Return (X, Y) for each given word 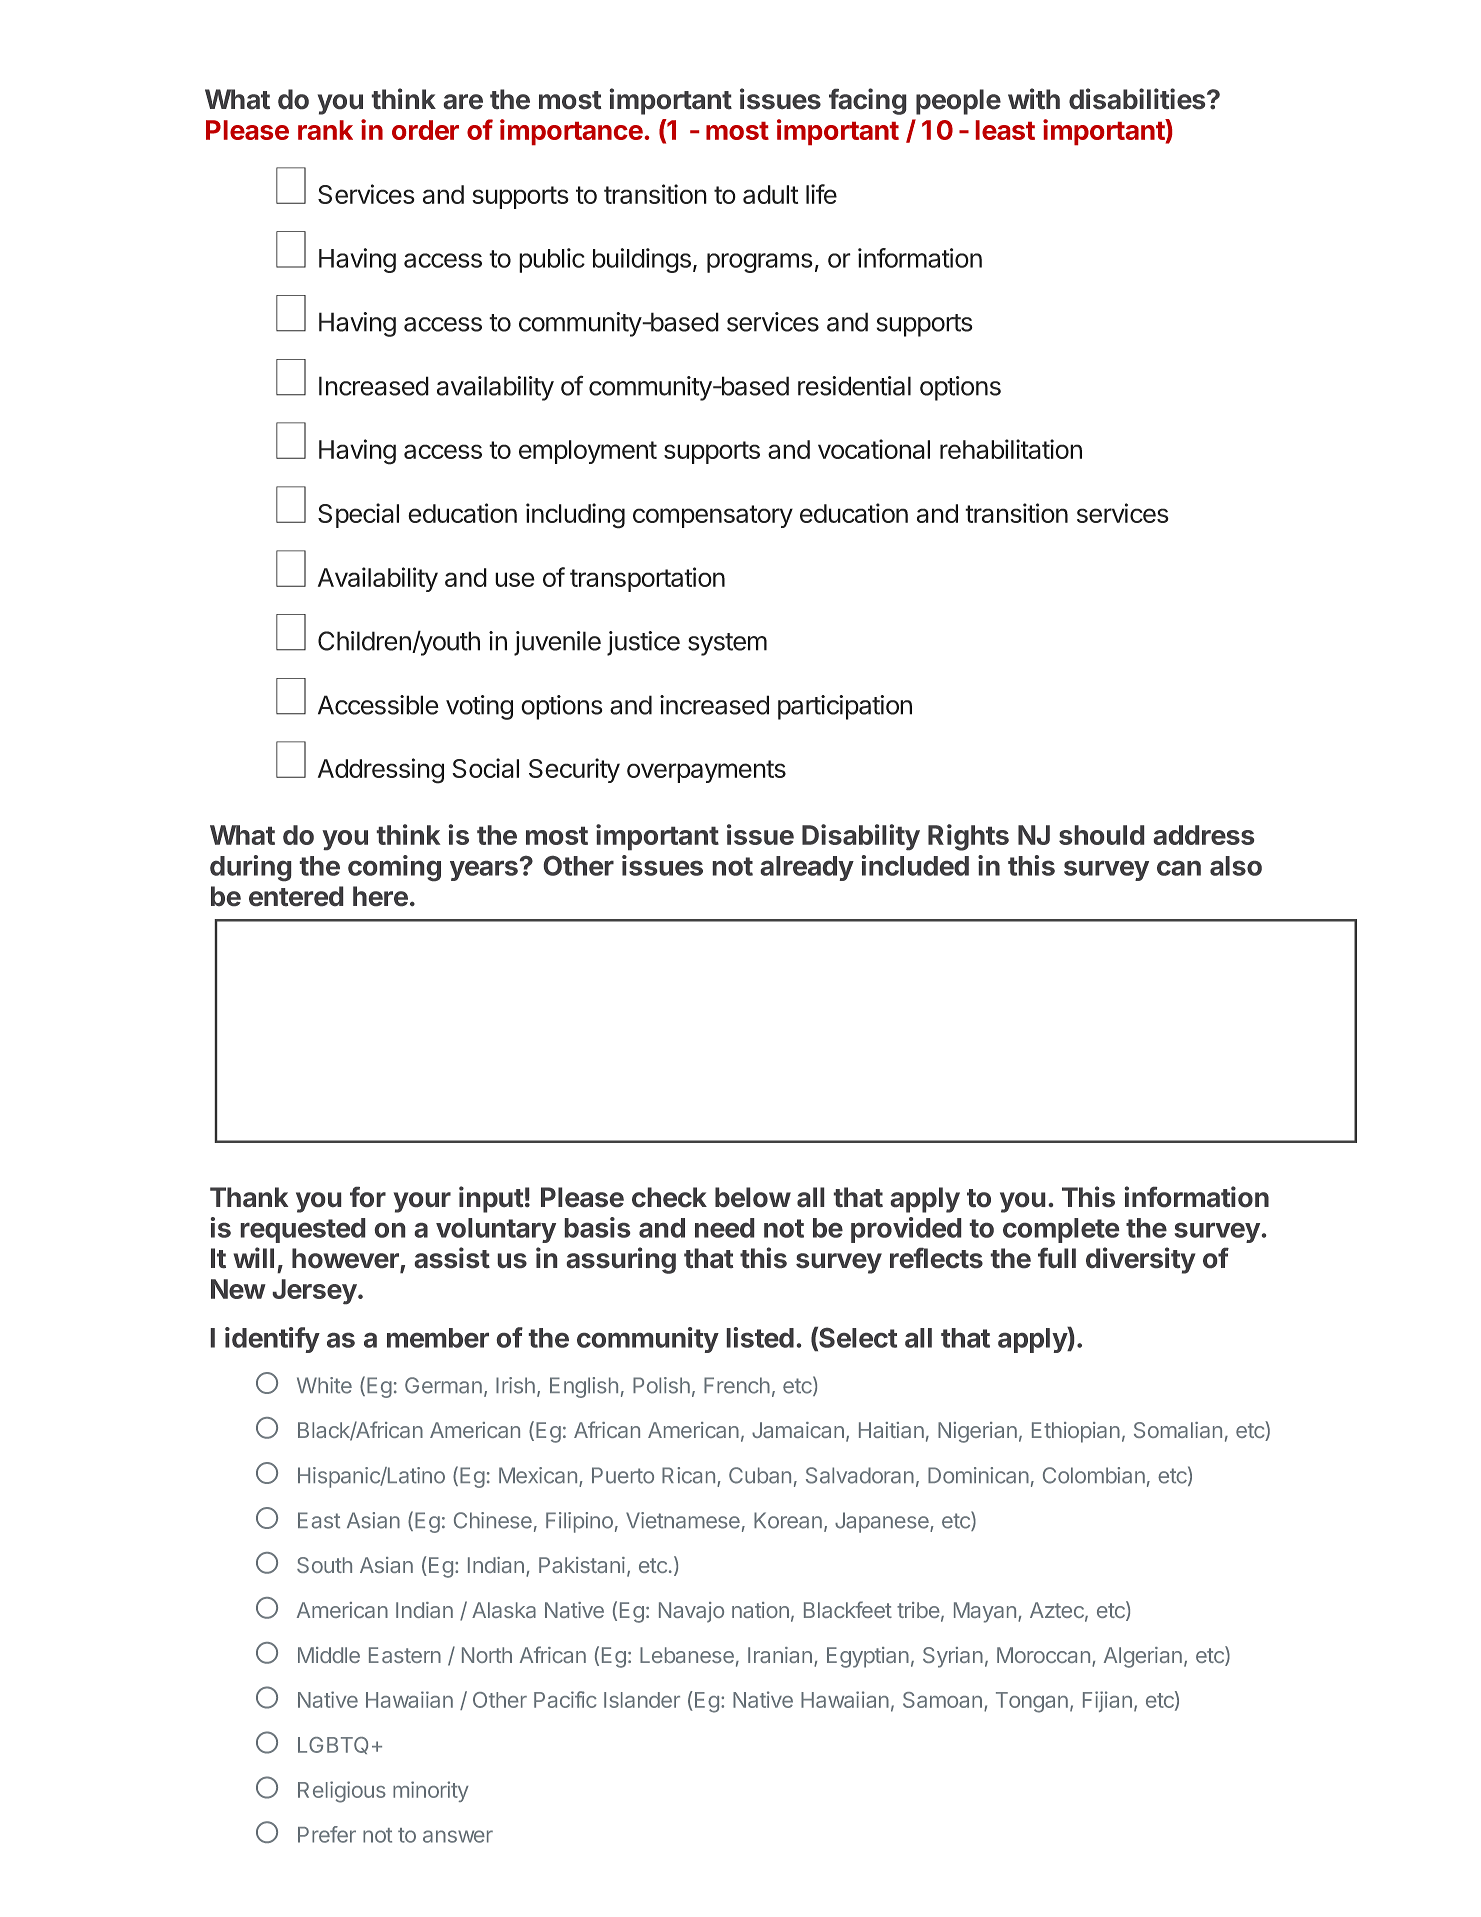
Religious (342, 1792)
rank (325, 130)
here (380, 896)
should (1101, 835)
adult (770, 194)
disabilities (1138, 98)
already (807, 868)
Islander (642, 1700)
